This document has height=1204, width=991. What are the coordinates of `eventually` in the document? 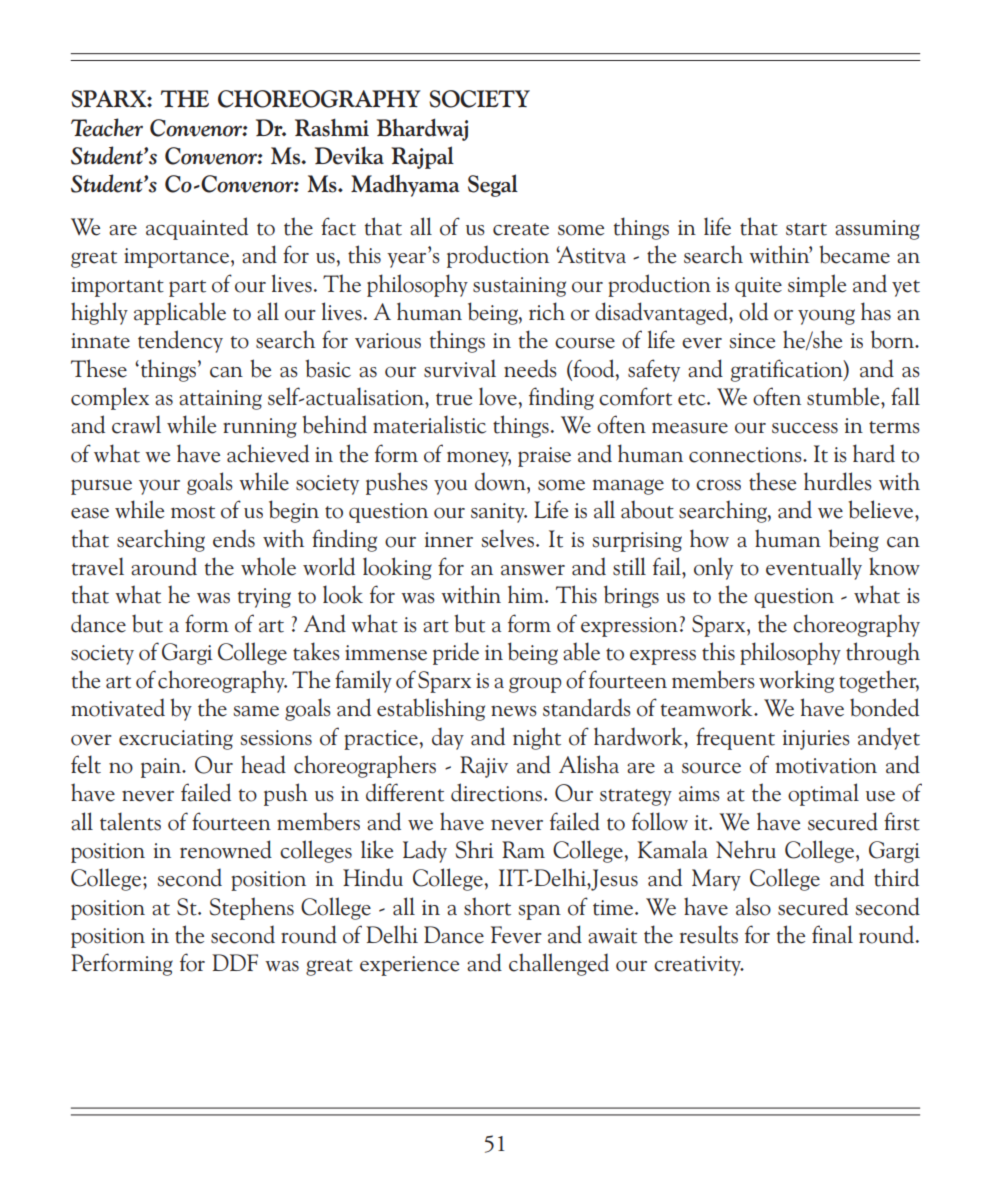 It's located at (814, 568).
